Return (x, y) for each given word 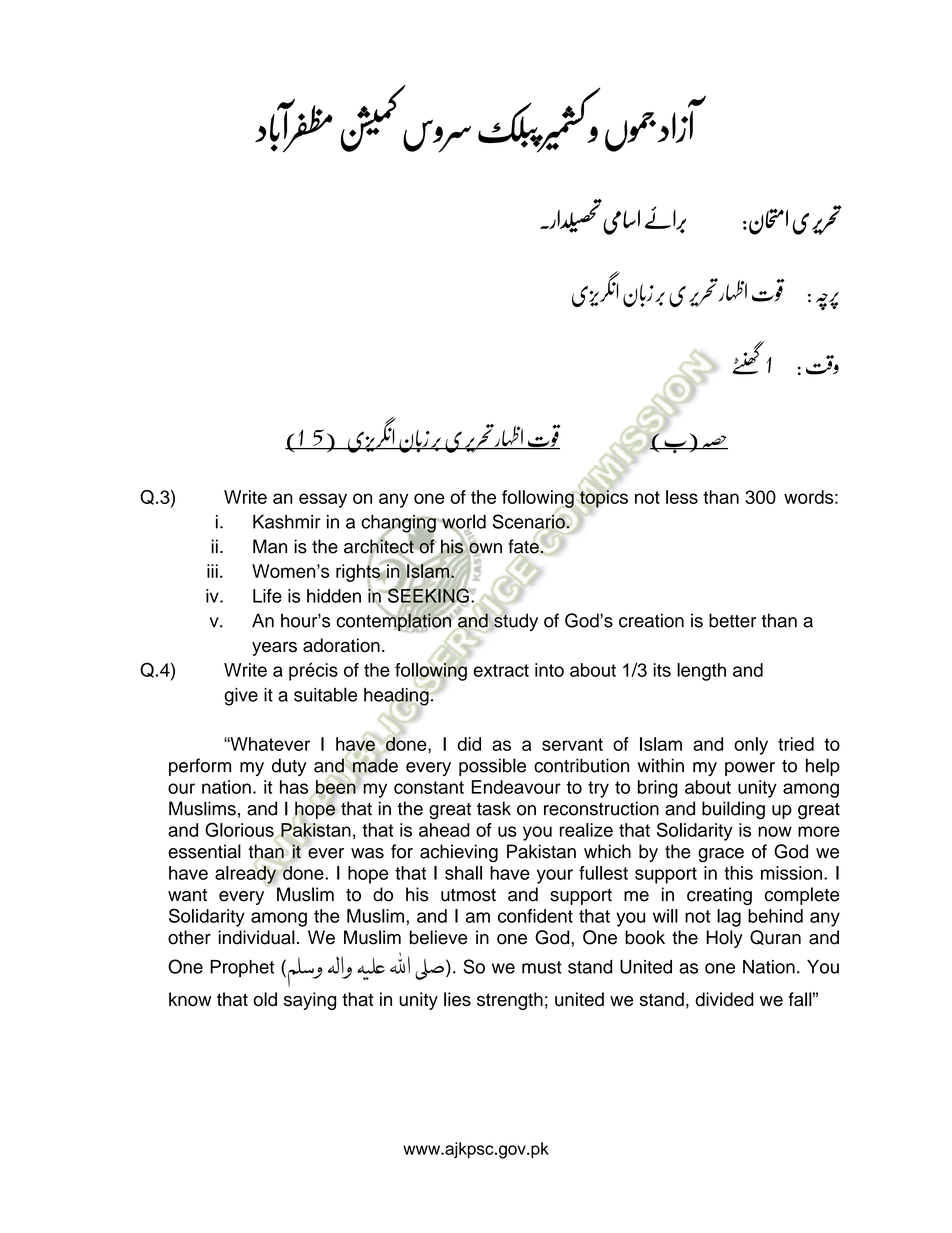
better (732, 620)
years (274, 649)
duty (289, 767)
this (738, 873)
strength (510, 1001)
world (463, 522)
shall (463, 873)
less (682, 497)
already (246, 875)
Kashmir (287, 522)
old (265, 999)
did (469, 744)
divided (724, 999)
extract (501, 670)
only (751, 746)
